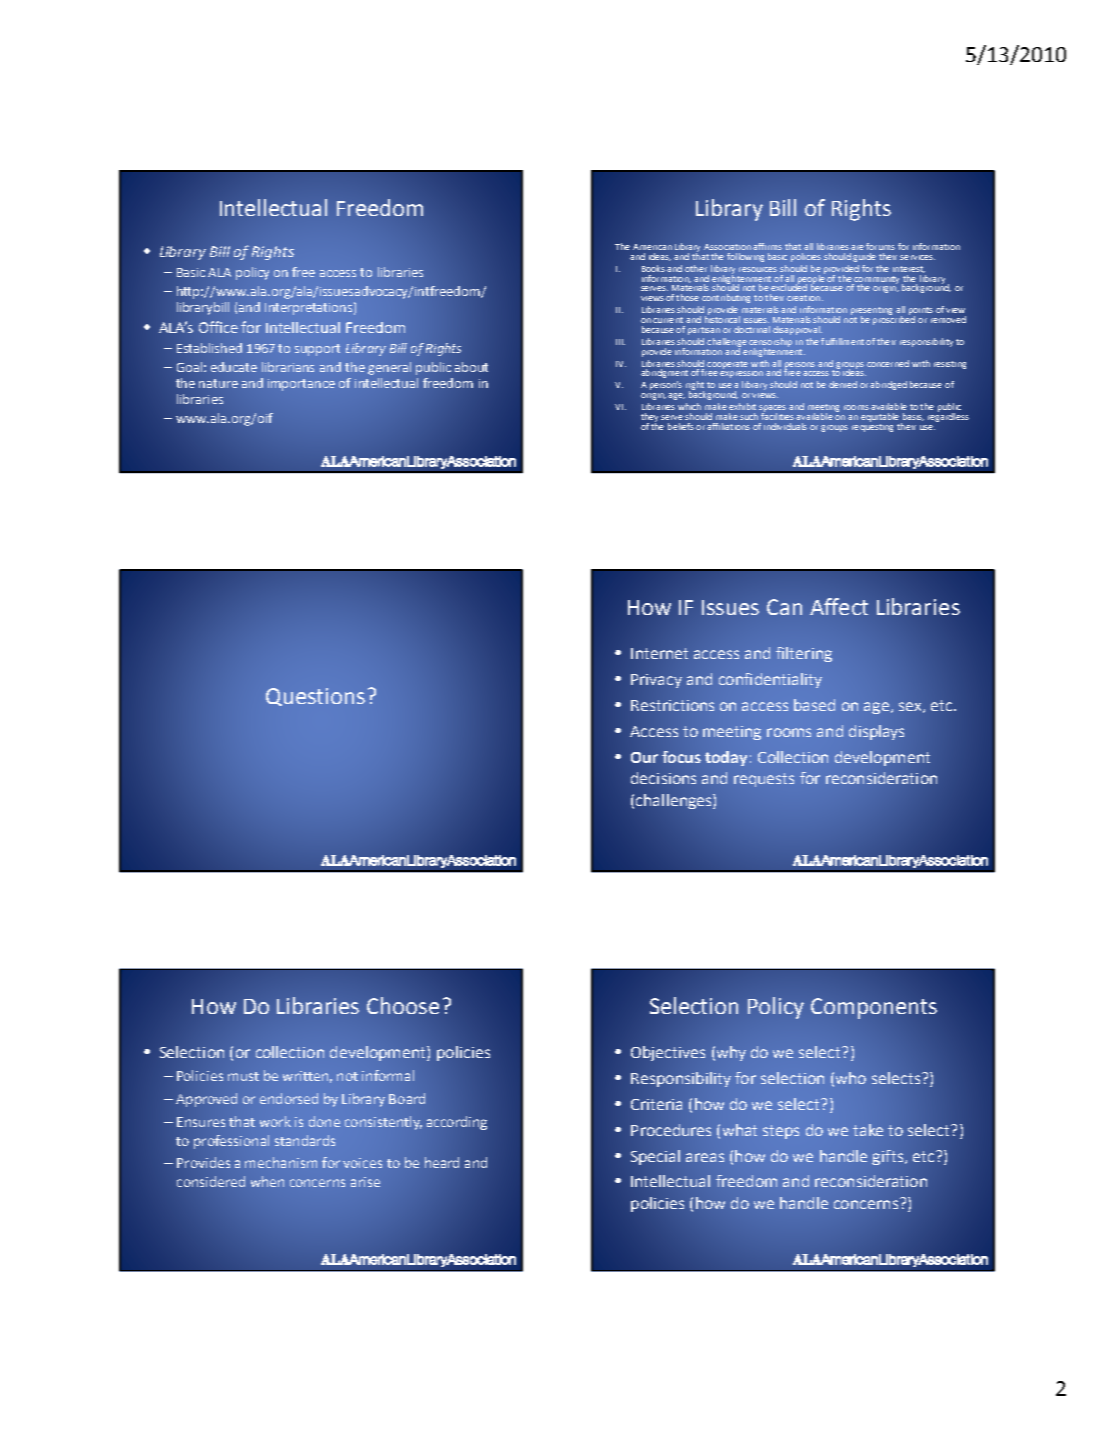  Describe the element at coordinates (653, 268) in the image. I see `Books` at that location.
